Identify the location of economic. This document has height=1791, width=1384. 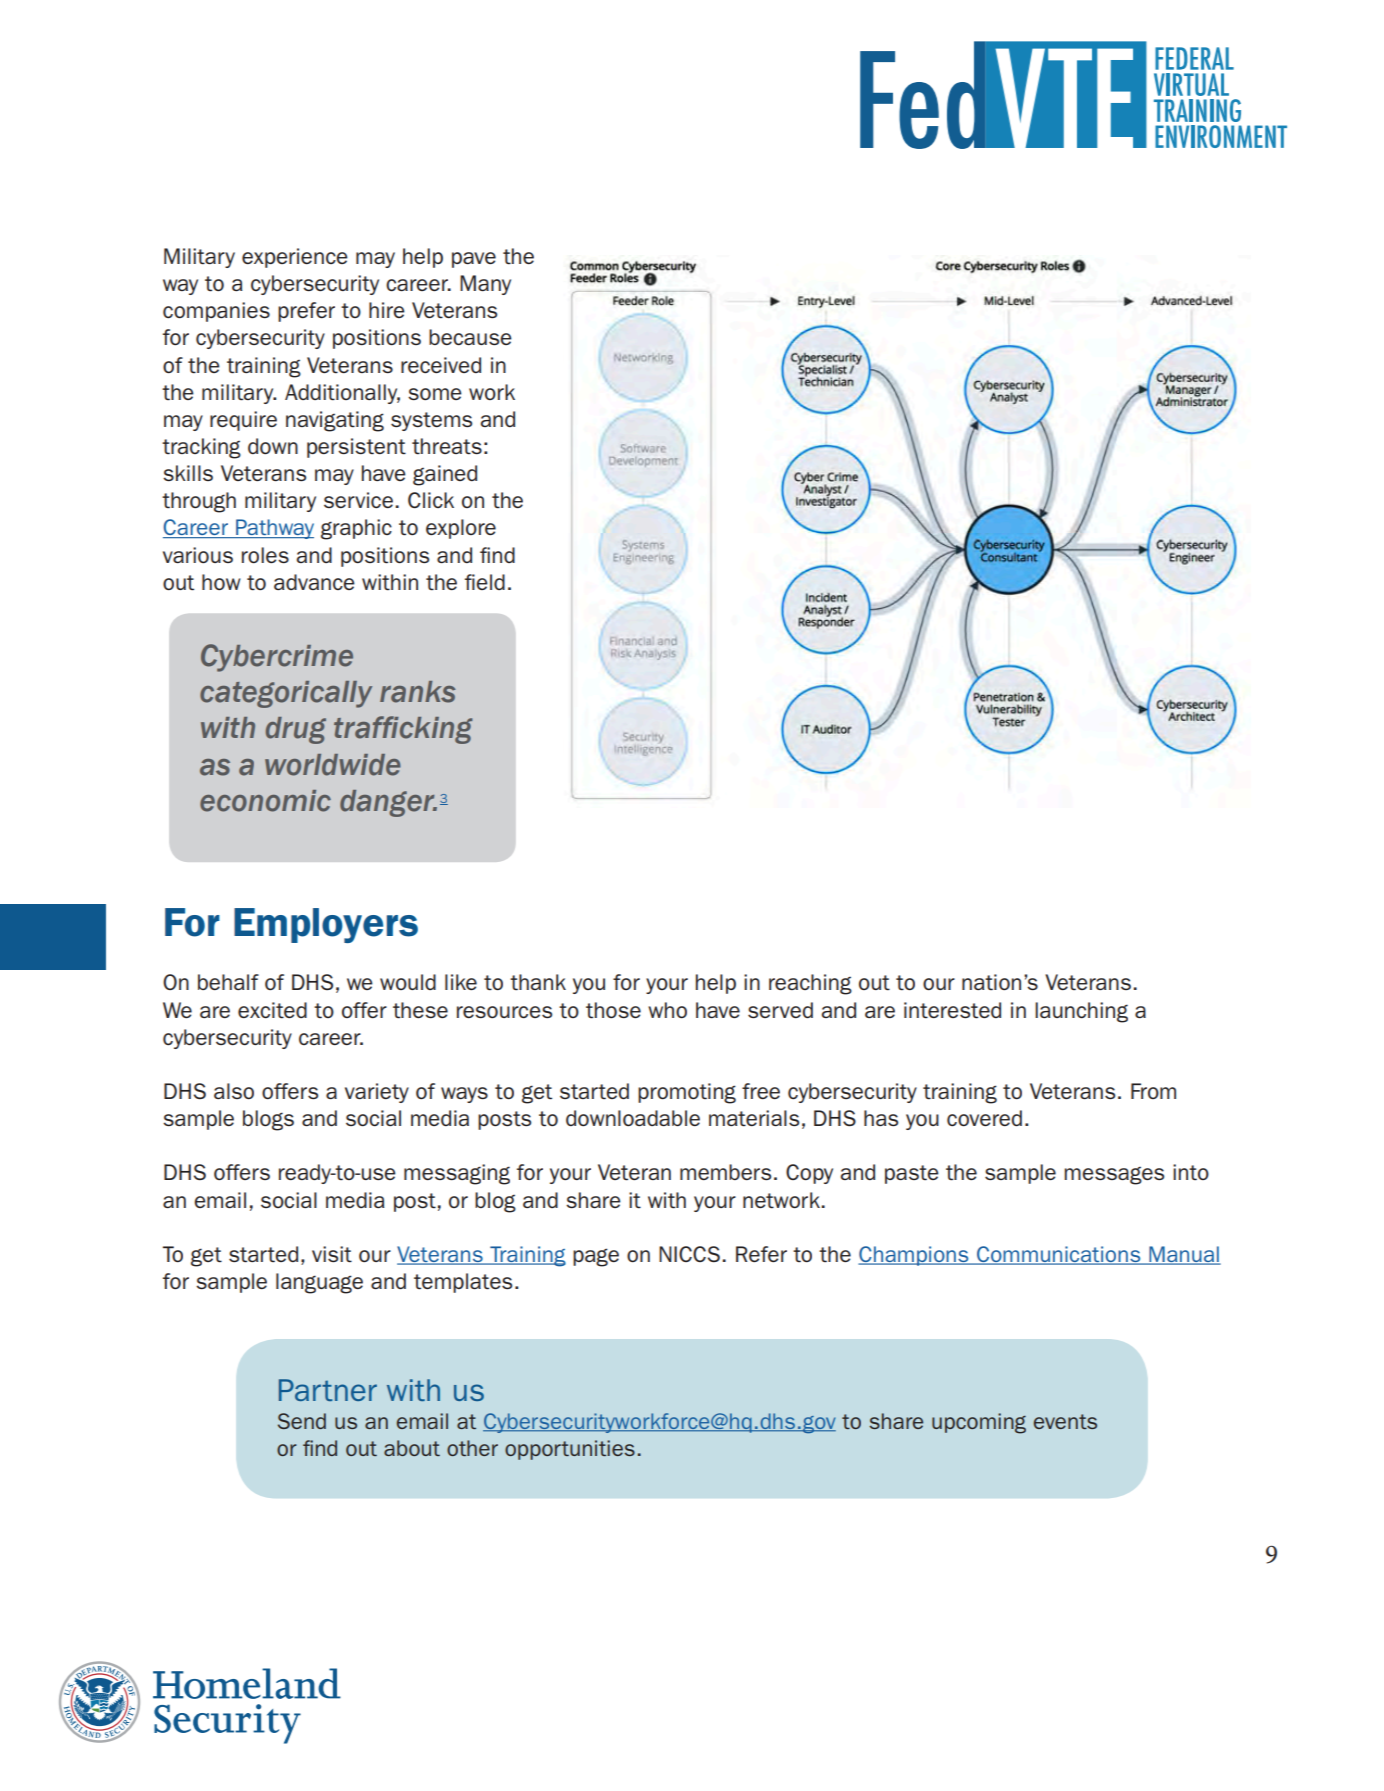
(265, 801).
